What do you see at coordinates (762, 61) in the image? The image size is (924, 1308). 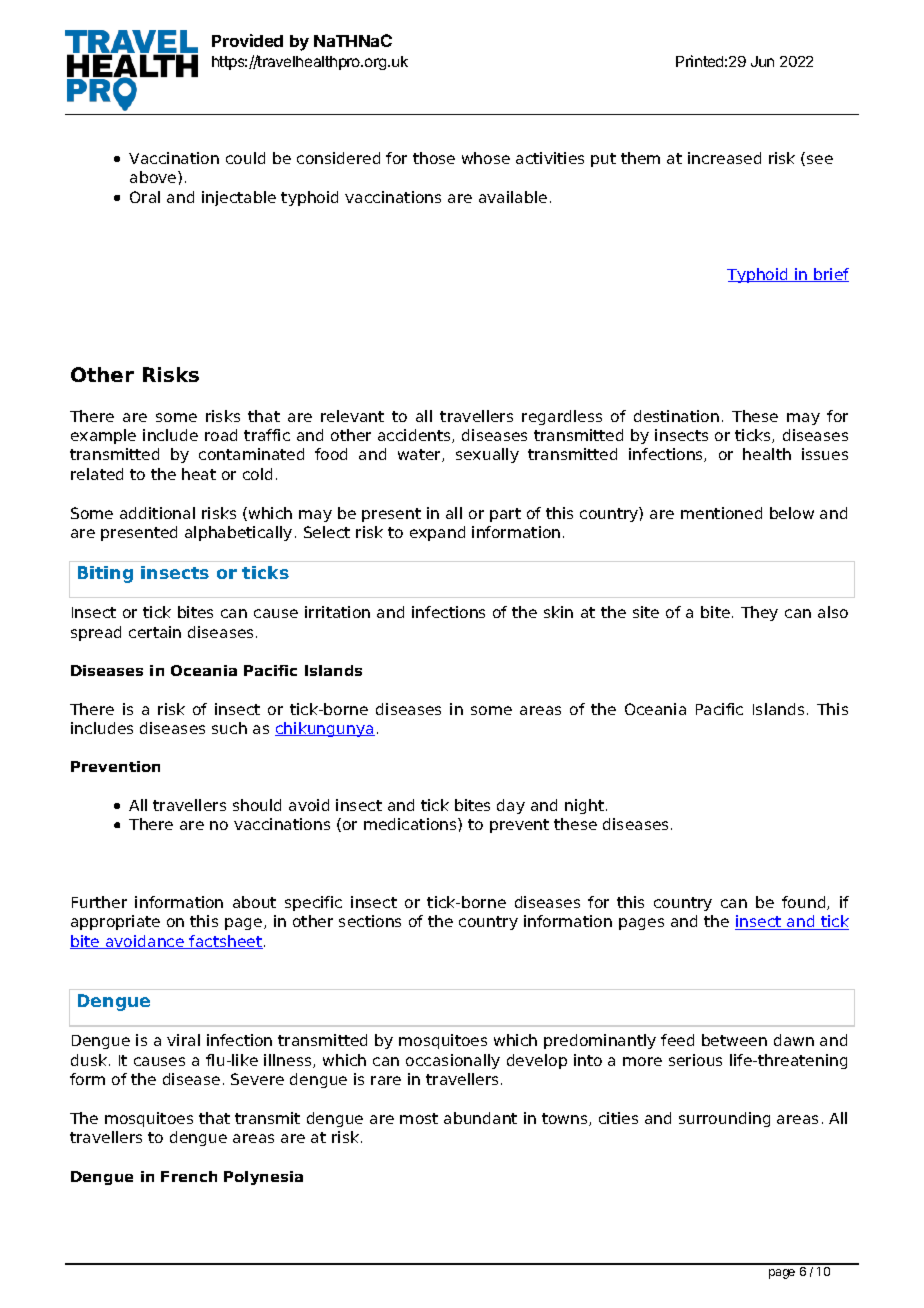 I see `Jun` at bounding box center [762, 61].
